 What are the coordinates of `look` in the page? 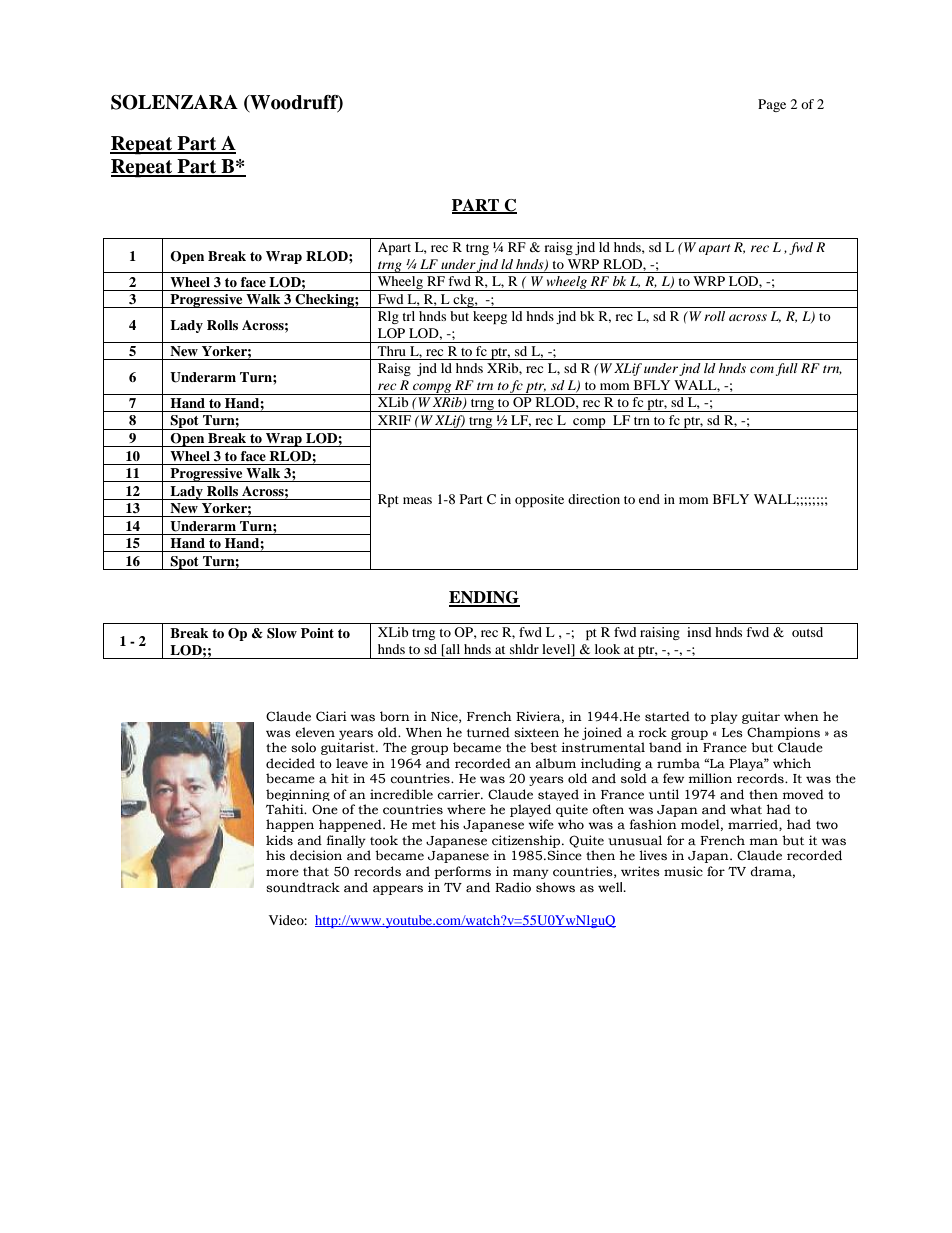 It's located at (607, 649).
